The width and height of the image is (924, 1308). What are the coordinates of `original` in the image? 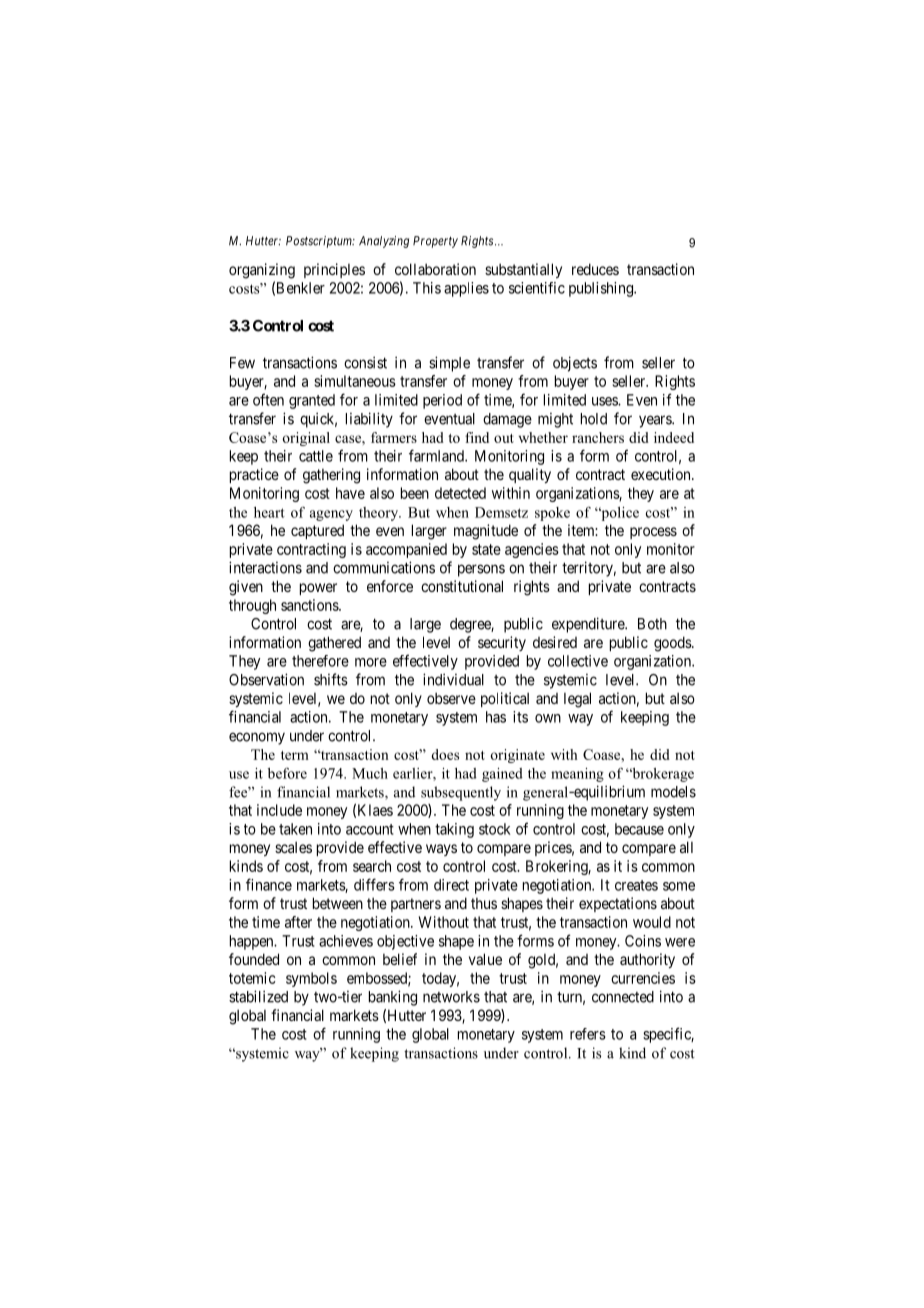 It's located at (306, 439).
